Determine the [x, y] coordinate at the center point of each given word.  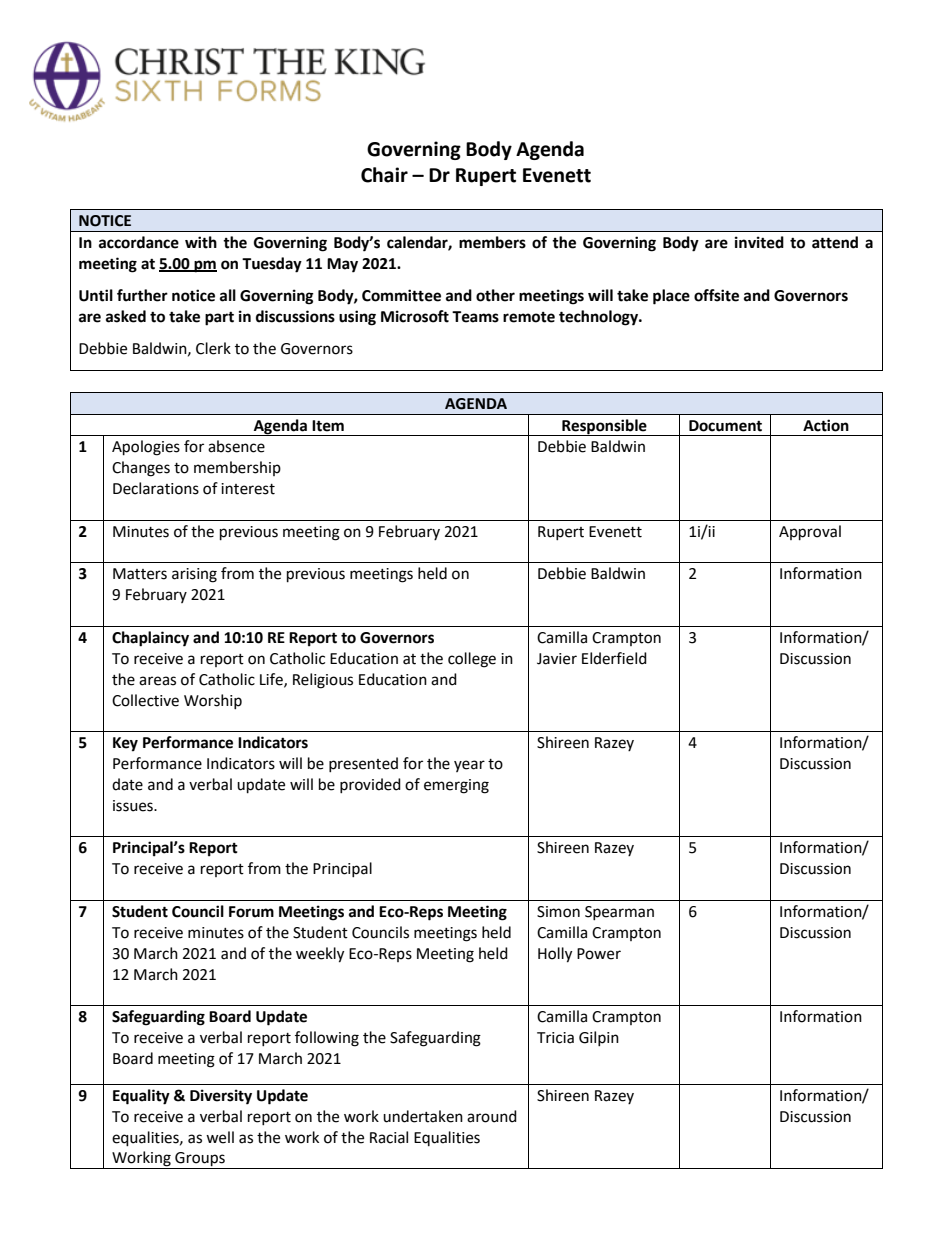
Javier [557, 659]
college [472, 660]
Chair [384, 175]
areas [157, 681]
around [492, 1116]
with [201, 242]
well [220, 1137]
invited [759, 242]
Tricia [555, 1038]
